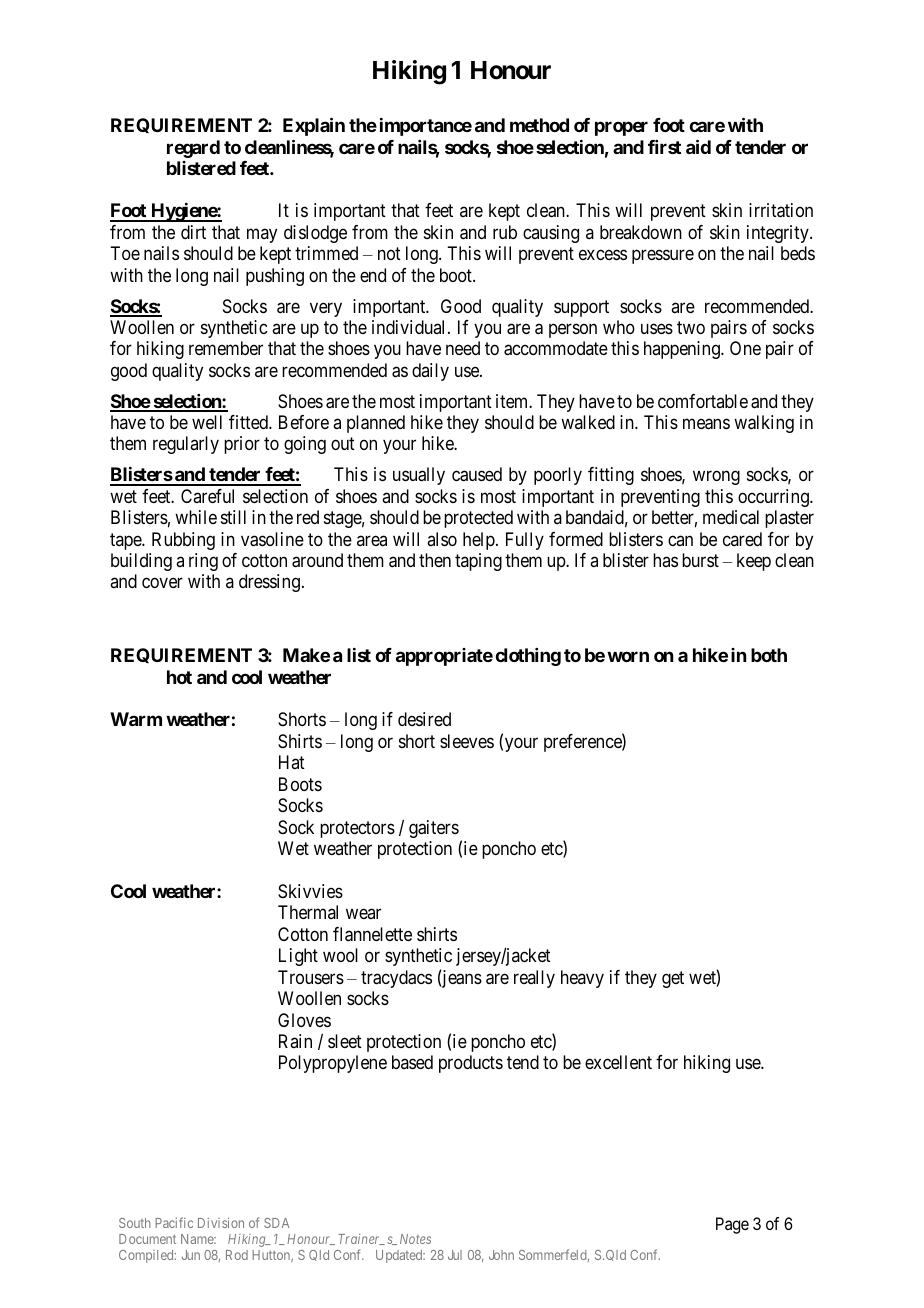 This page has width=924, height=1308. What do you see at coordinates (455, 1255) in the page?
I see `Jul` at bounding box center [455, 1255].
